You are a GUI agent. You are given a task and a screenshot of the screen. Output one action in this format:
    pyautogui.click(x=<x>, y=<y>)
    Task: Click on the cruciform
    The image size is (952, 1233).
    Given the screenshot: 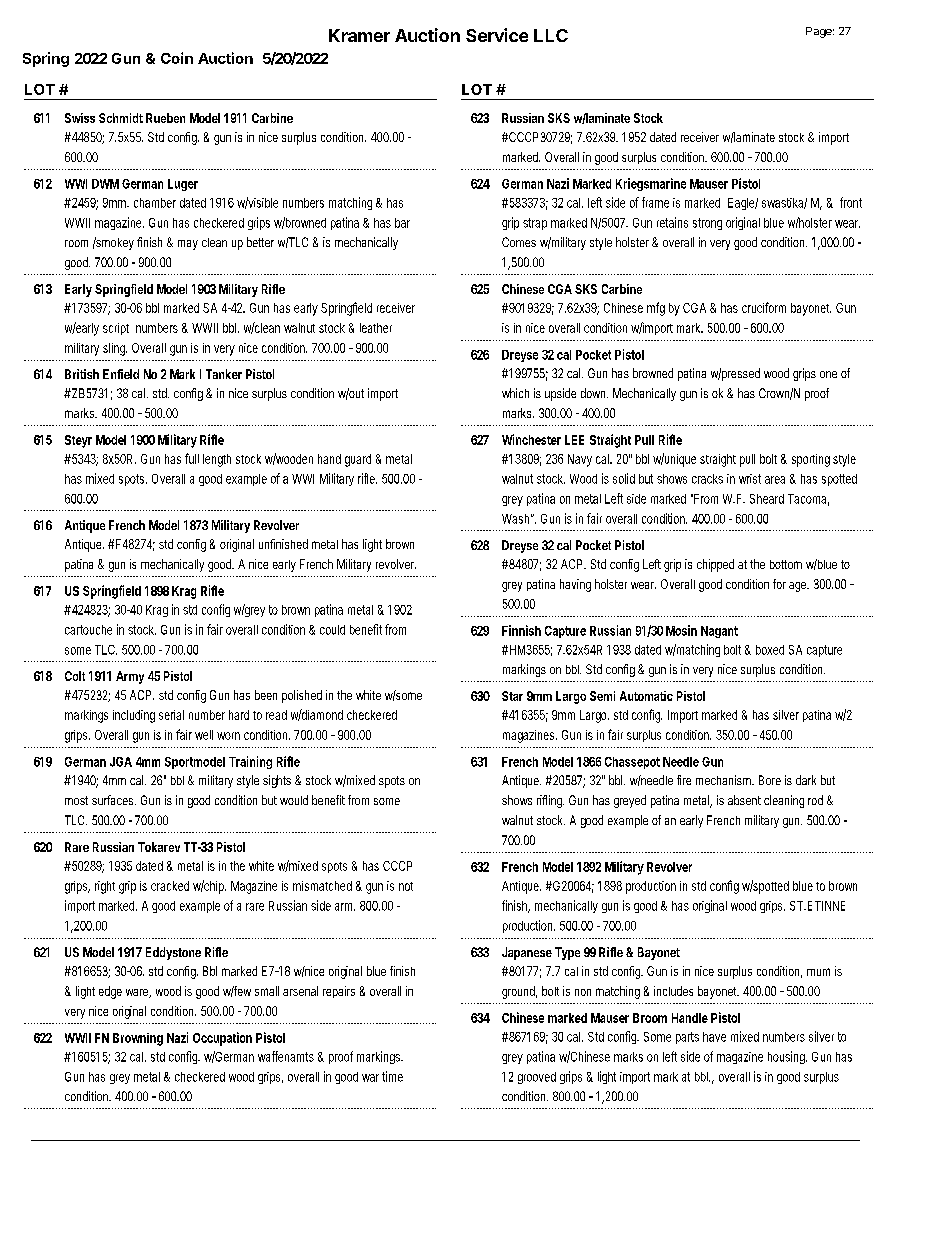 What is the action you would take?
    pyautogui.click(x=764, y=307)
